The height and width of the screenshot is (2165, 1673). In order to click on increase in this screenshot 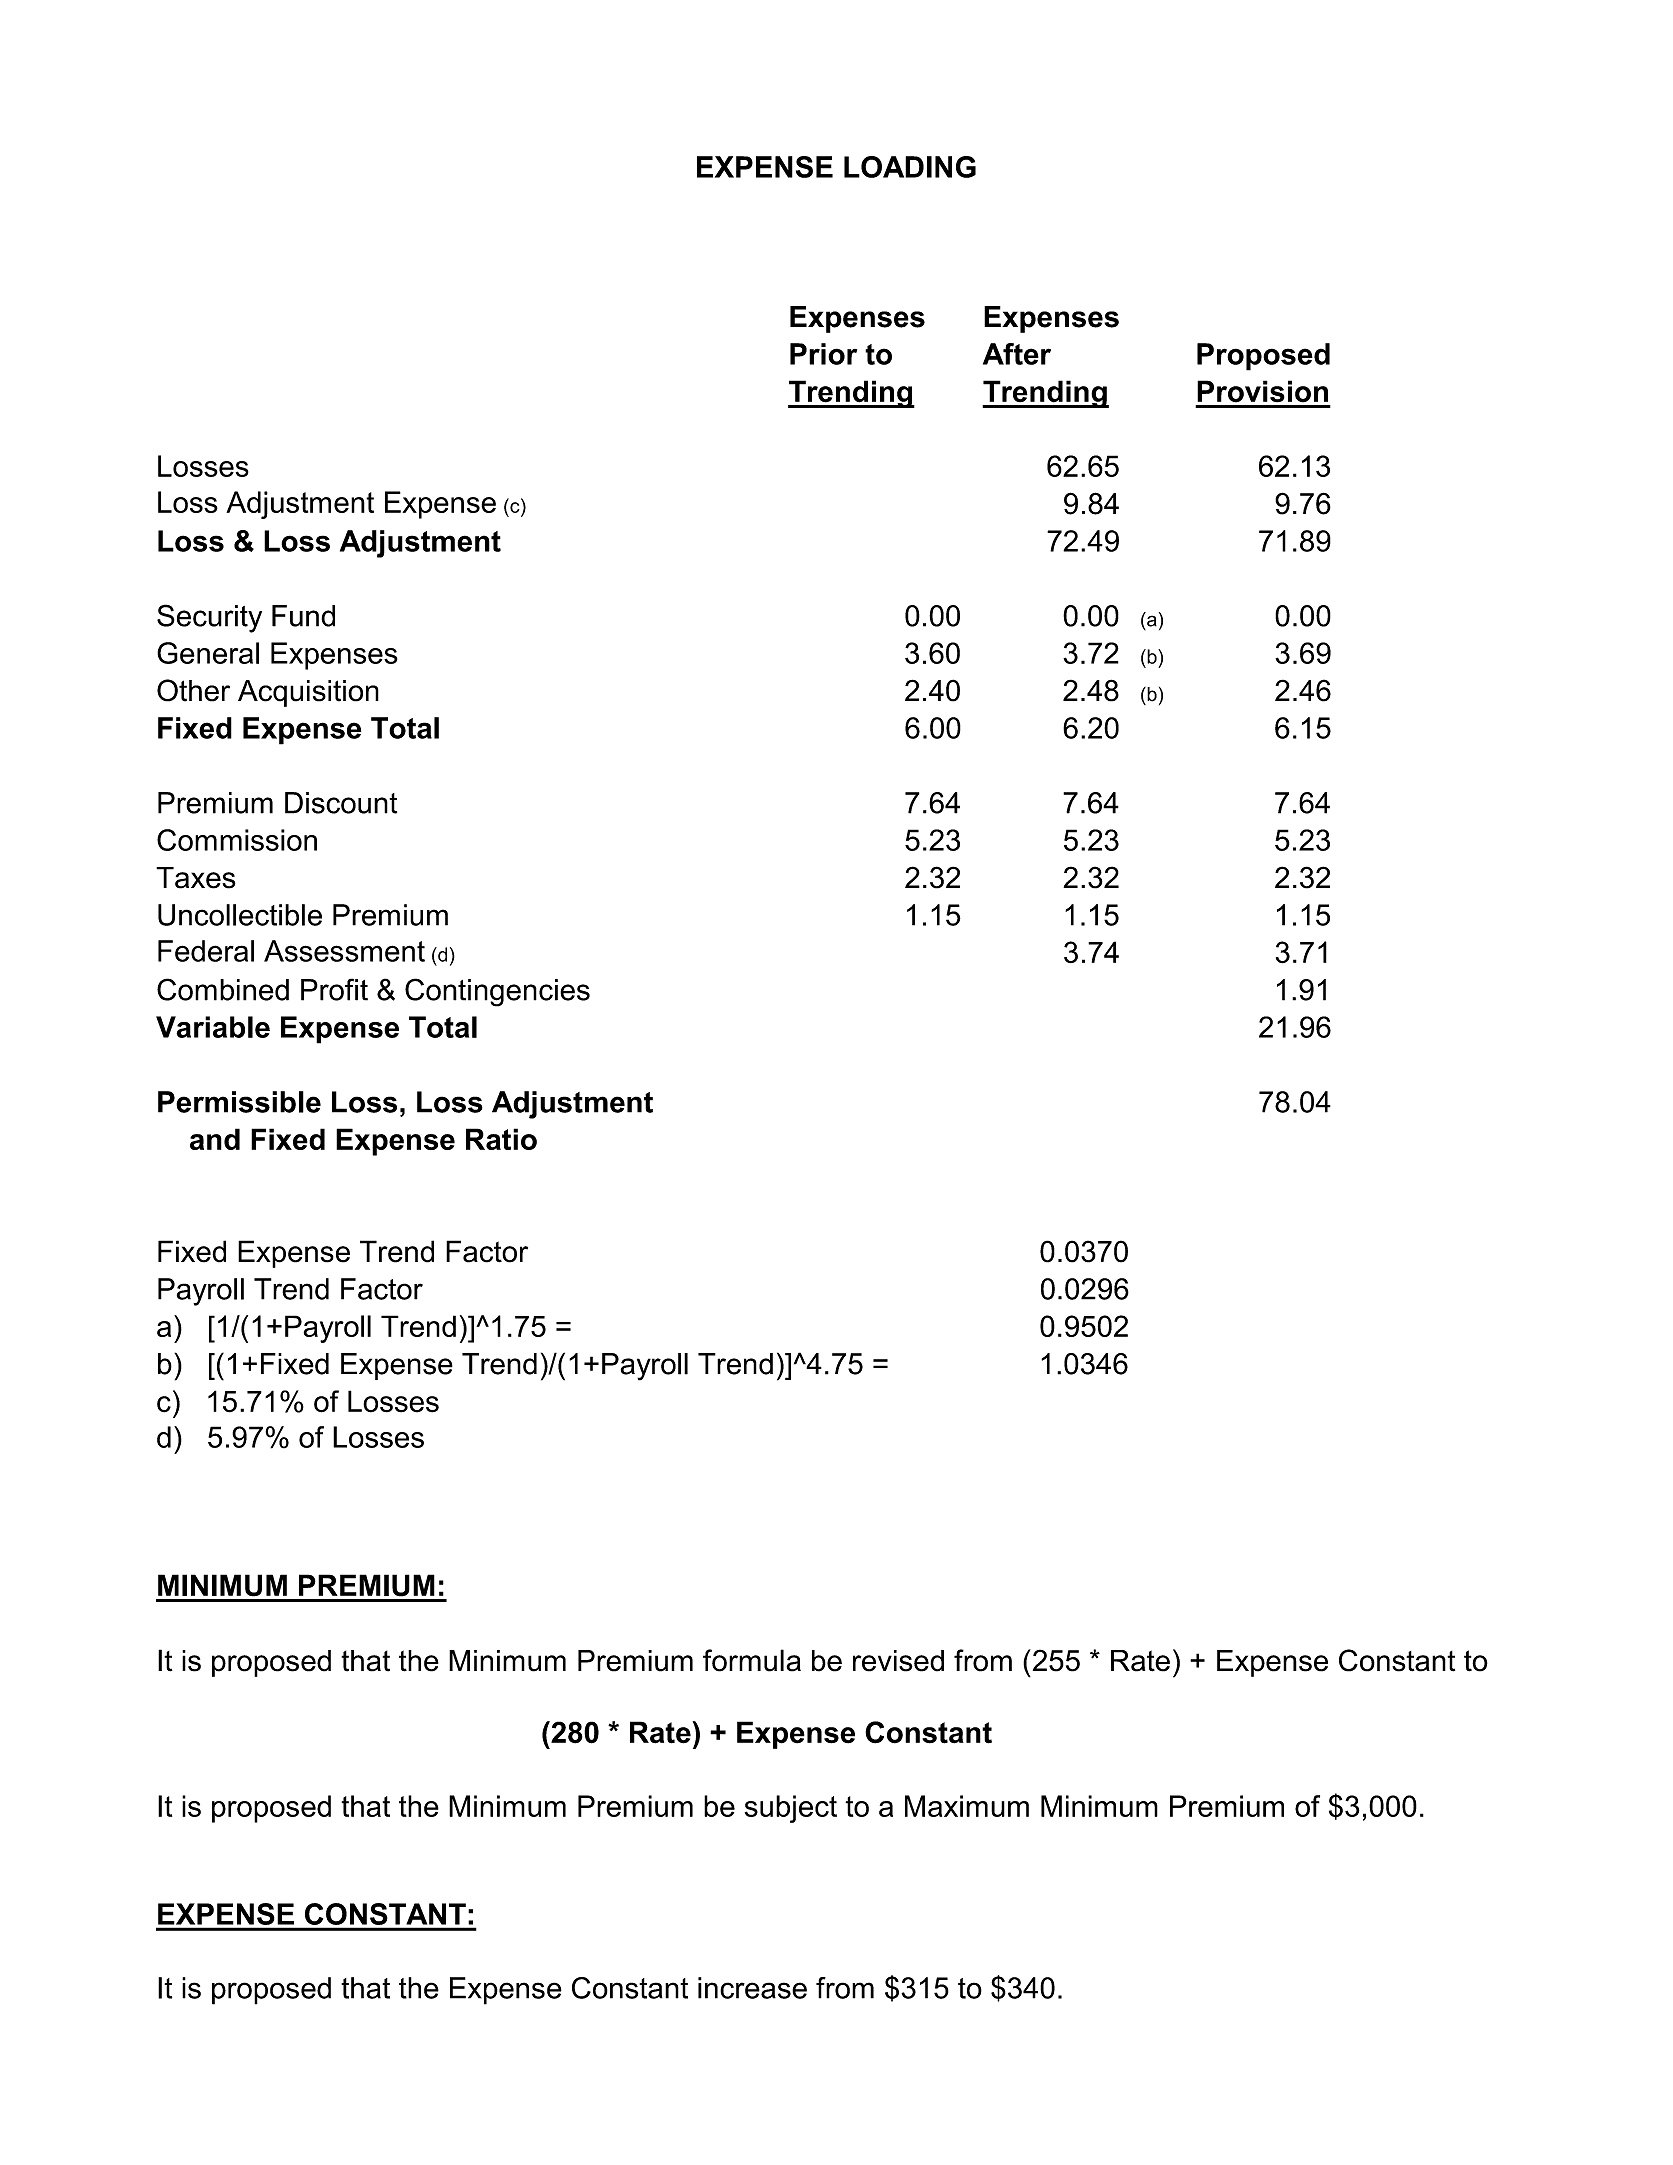, I will do `click(752, 1988)`.
